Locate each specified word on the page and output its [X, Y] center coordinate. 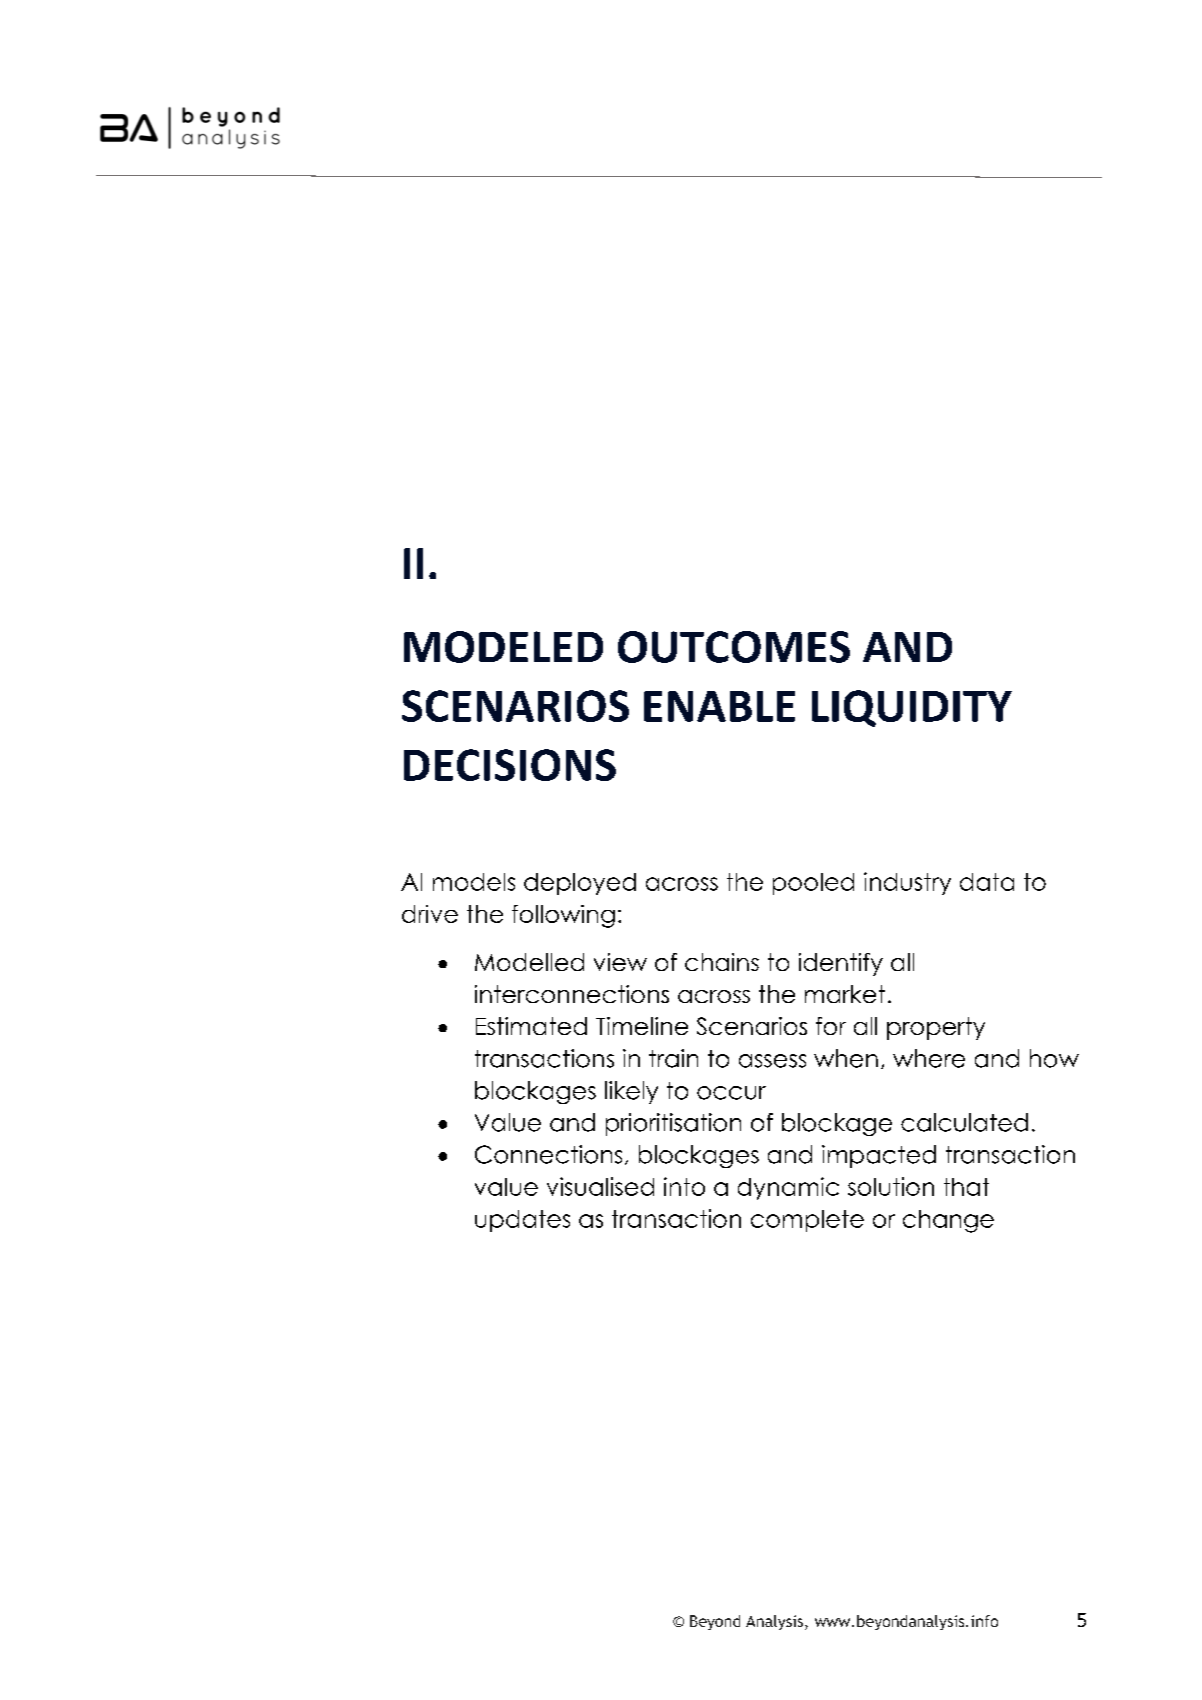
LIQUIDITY [912, 708]
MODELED [503, 647]
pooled [813, 884]
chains [722, 962]
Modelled [529, 962]
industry [907, 883]
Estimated [531, 1026]
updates [522, 1221]
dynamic [788, 1188]
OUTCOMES [734, 647]
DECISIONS [510, 765]
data [987, 882]
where [929, 1058]
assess [772, 1061]
